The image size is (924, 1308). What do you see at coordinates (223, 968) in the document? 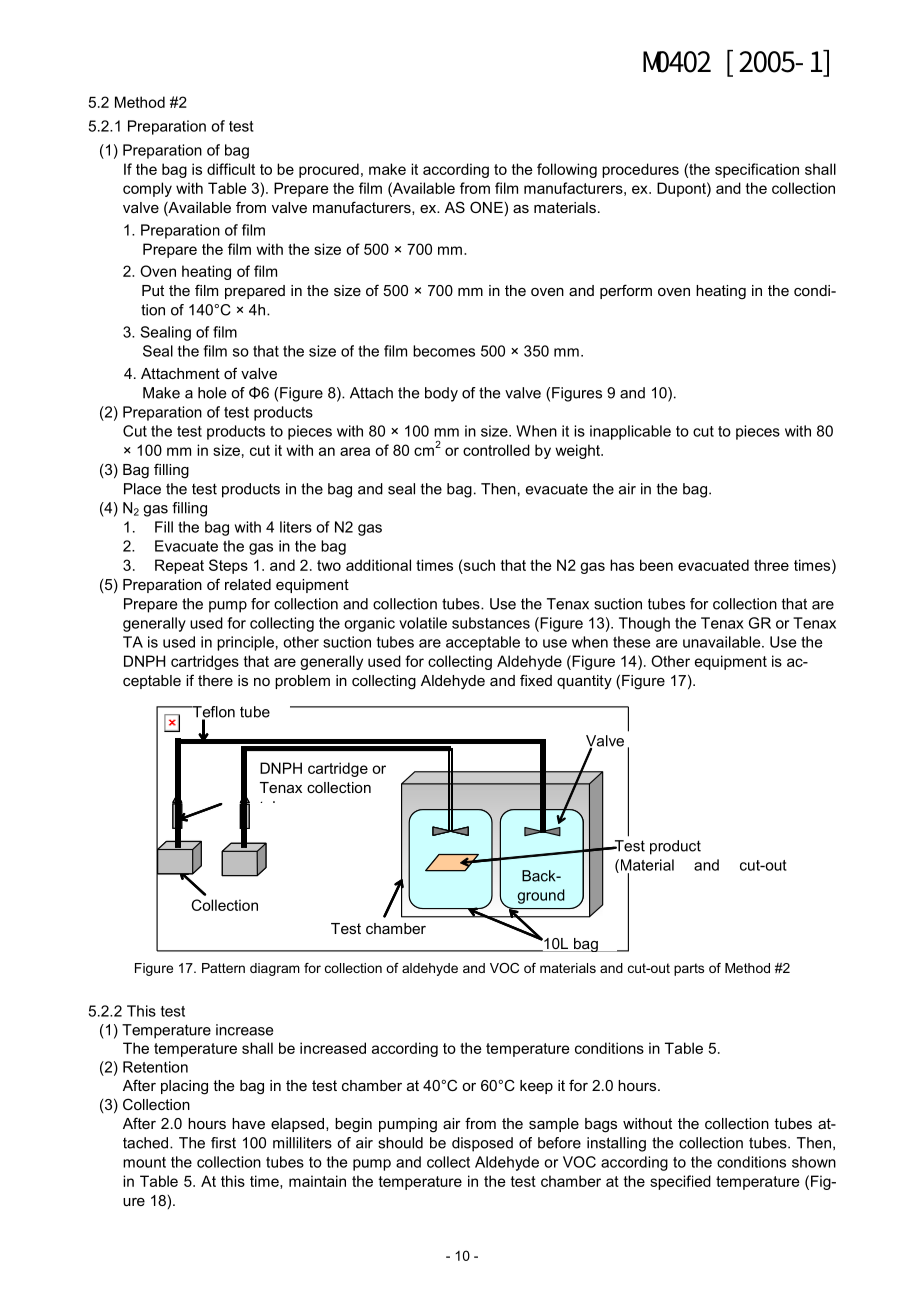
I see `Pattern` at bounding box center [223, 968].
